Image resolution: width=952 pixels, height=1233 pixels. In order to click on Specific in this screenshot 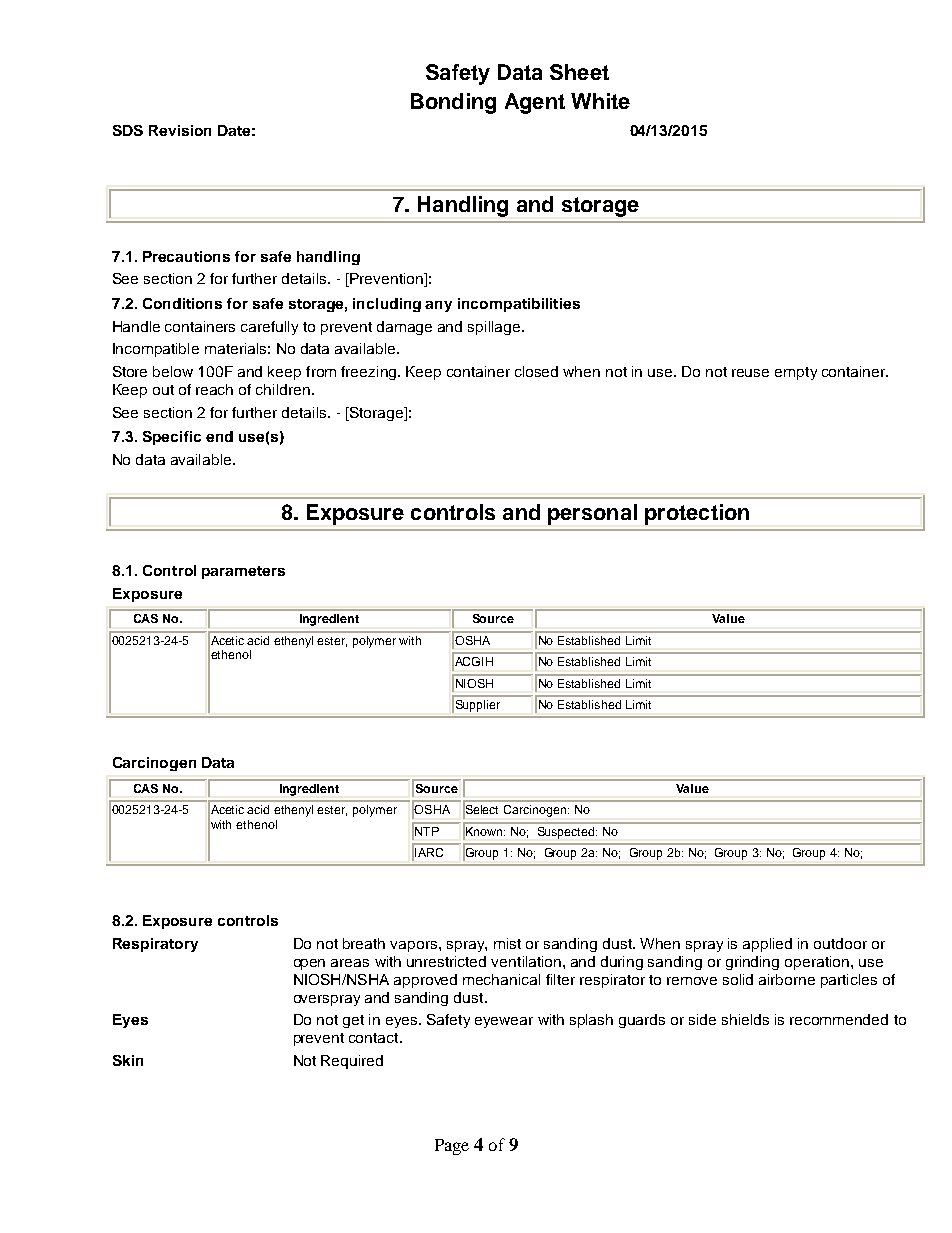, I will do `click(172, 438)`.
